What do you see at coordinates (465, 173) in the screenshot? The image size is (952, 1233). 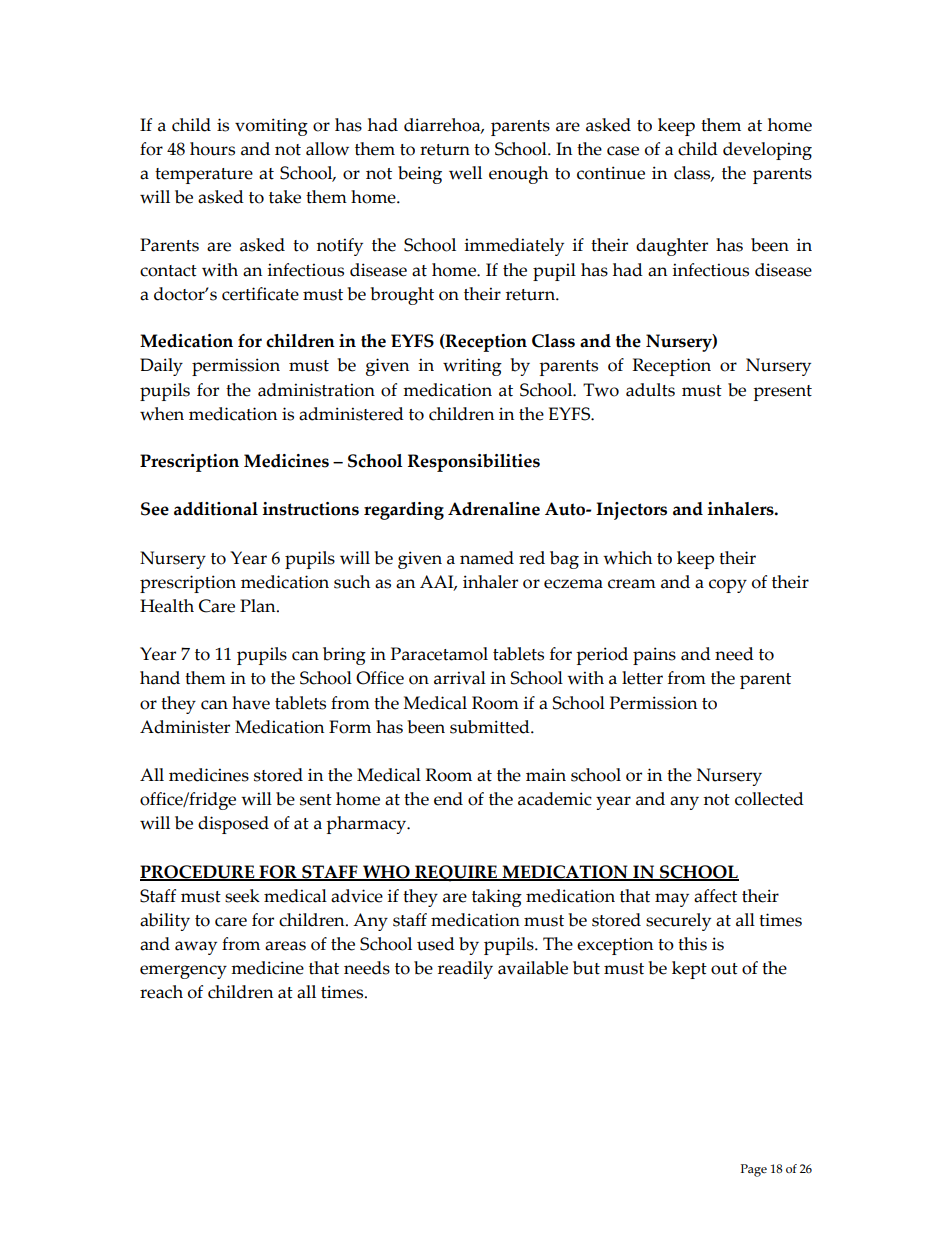 I see `well` at bounding box center [465, 173].
